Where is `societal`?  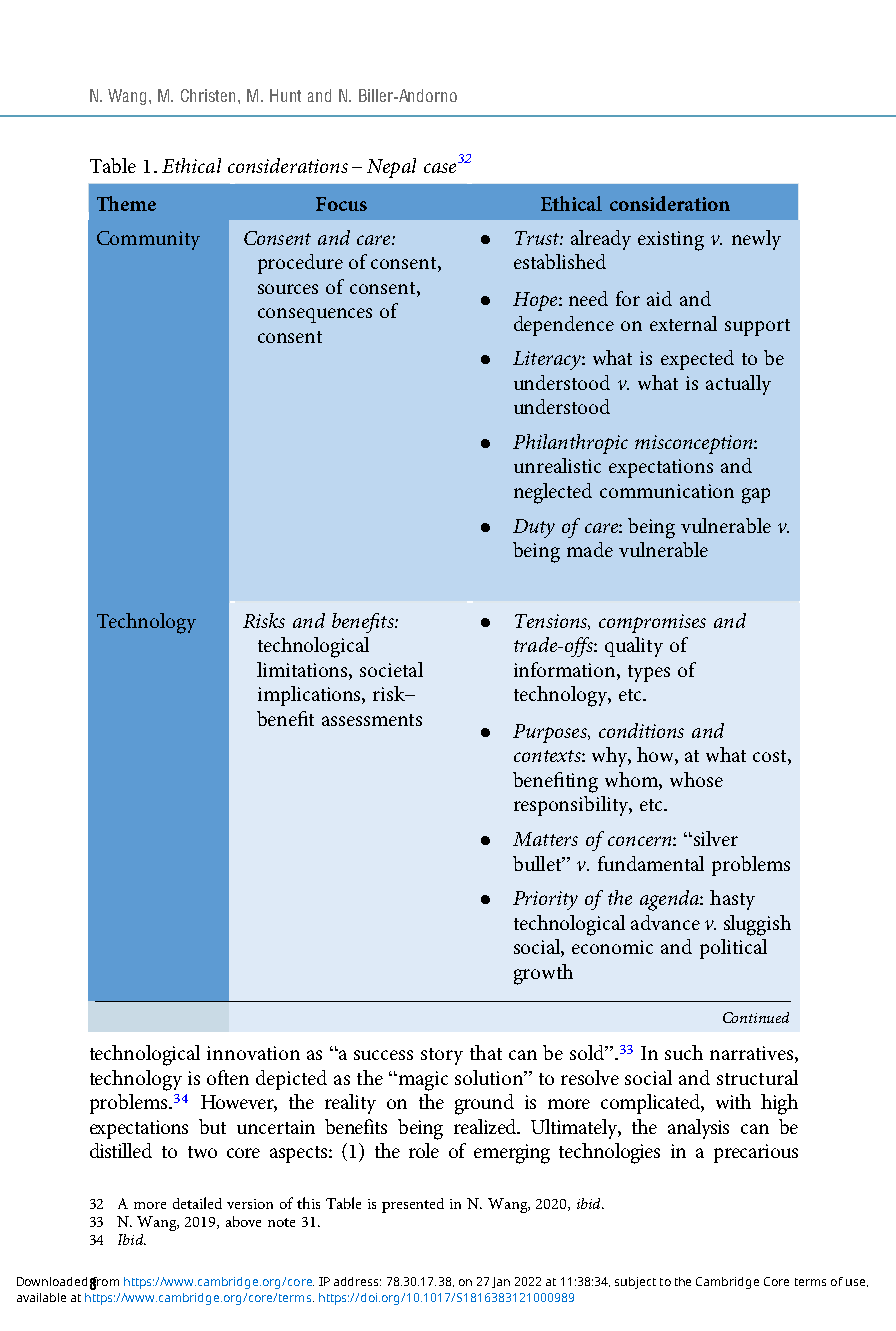 societal is located at coordinates (391, 669).
